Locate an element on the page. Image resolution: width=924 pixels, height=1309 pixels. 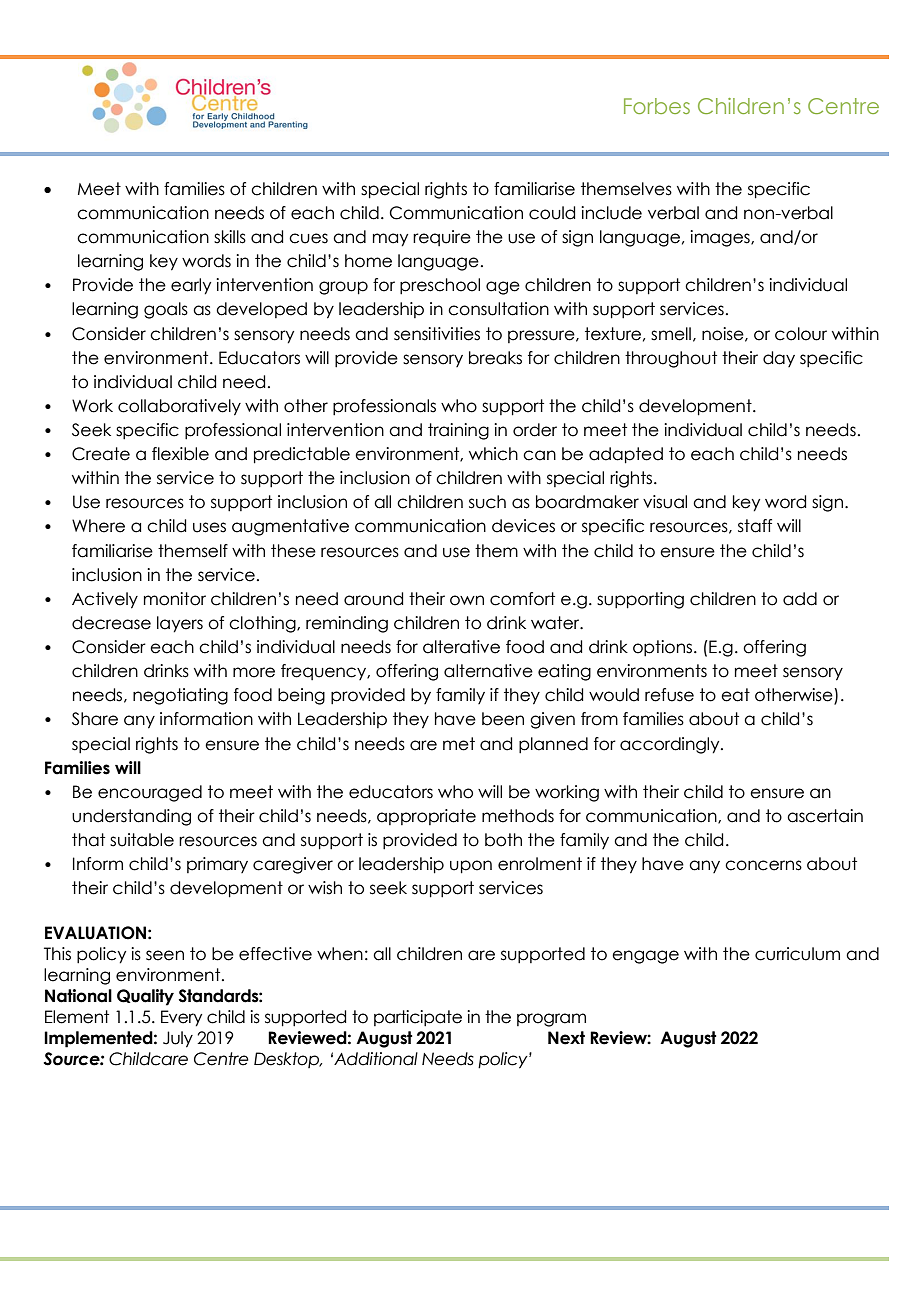
suitable is located at coordinates (142, 840).
